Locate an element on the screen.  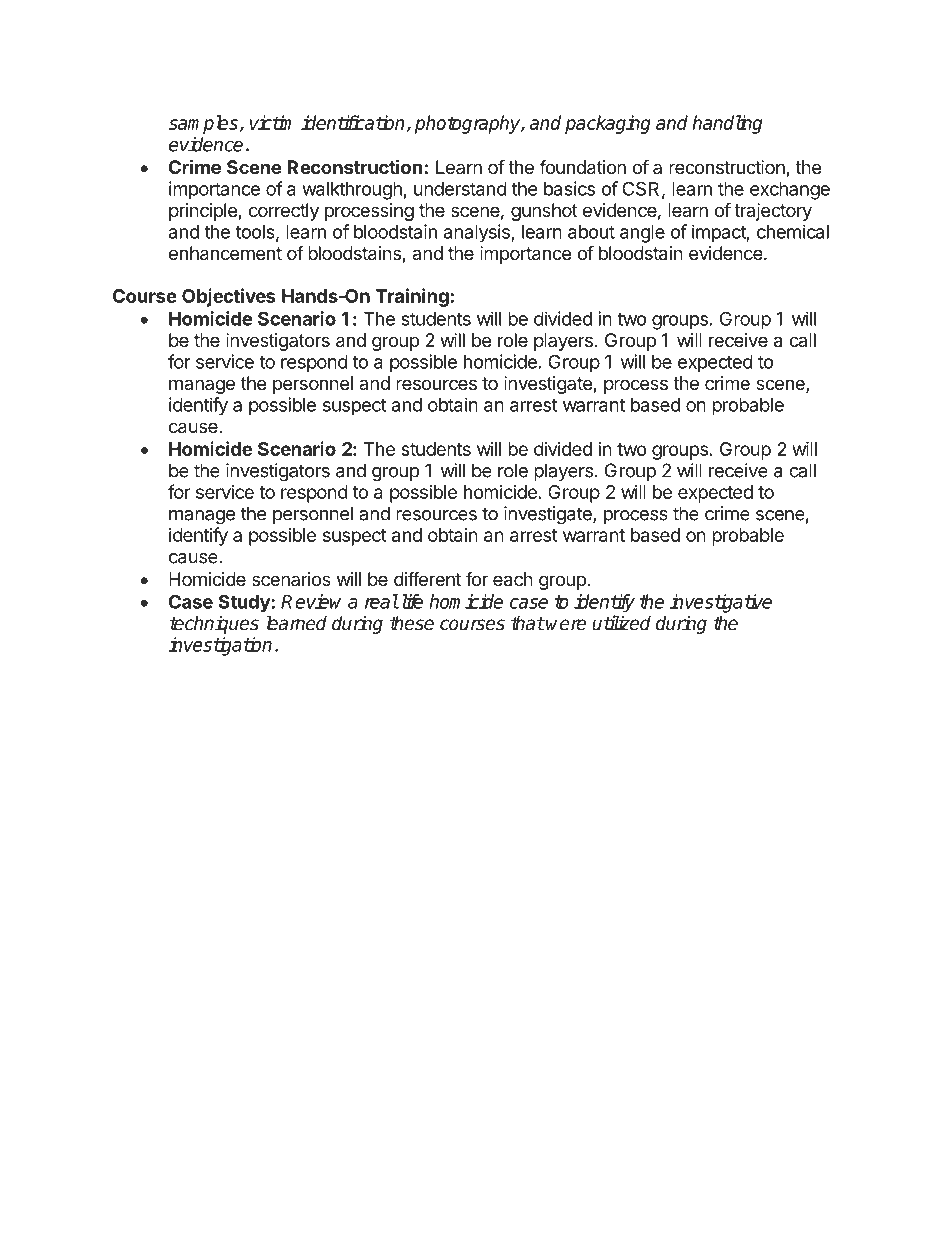
that is located at coordinates (528, 623).
